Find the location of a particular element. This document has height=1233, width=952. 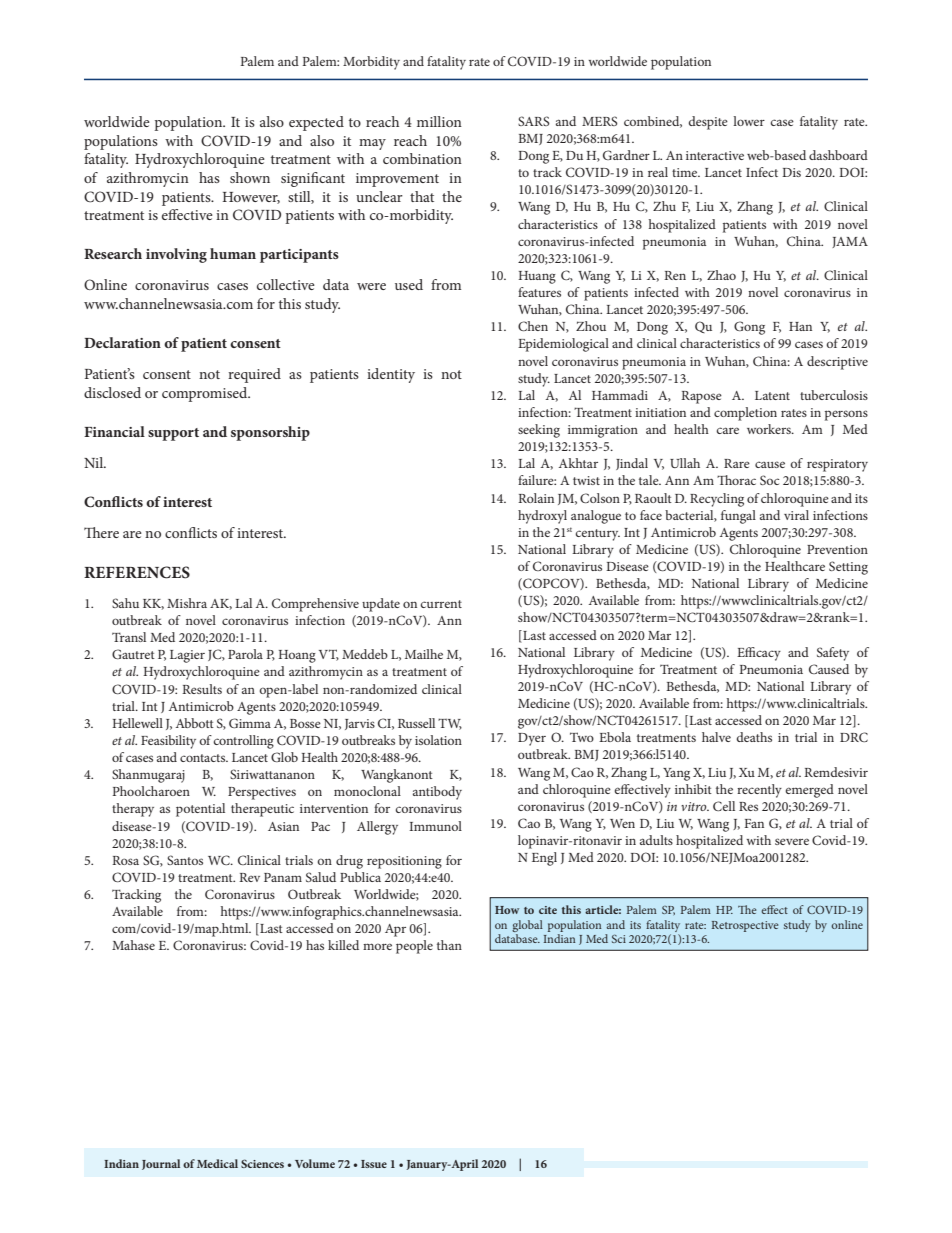

Efficacy is located at coordinates (759, 654).
